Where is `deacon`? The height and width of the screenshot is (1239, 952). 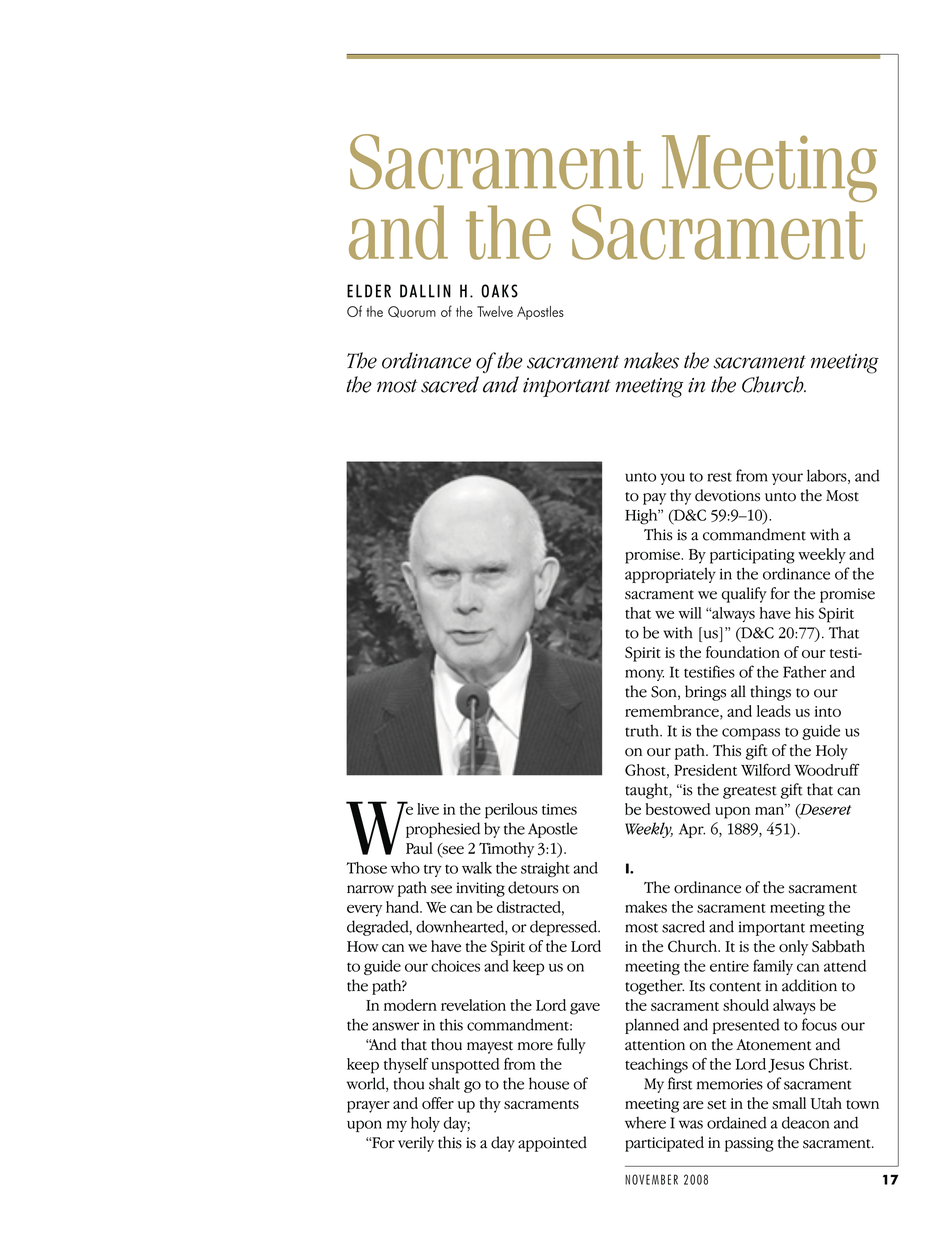 deacon is located at coordinates (805, 1122).
